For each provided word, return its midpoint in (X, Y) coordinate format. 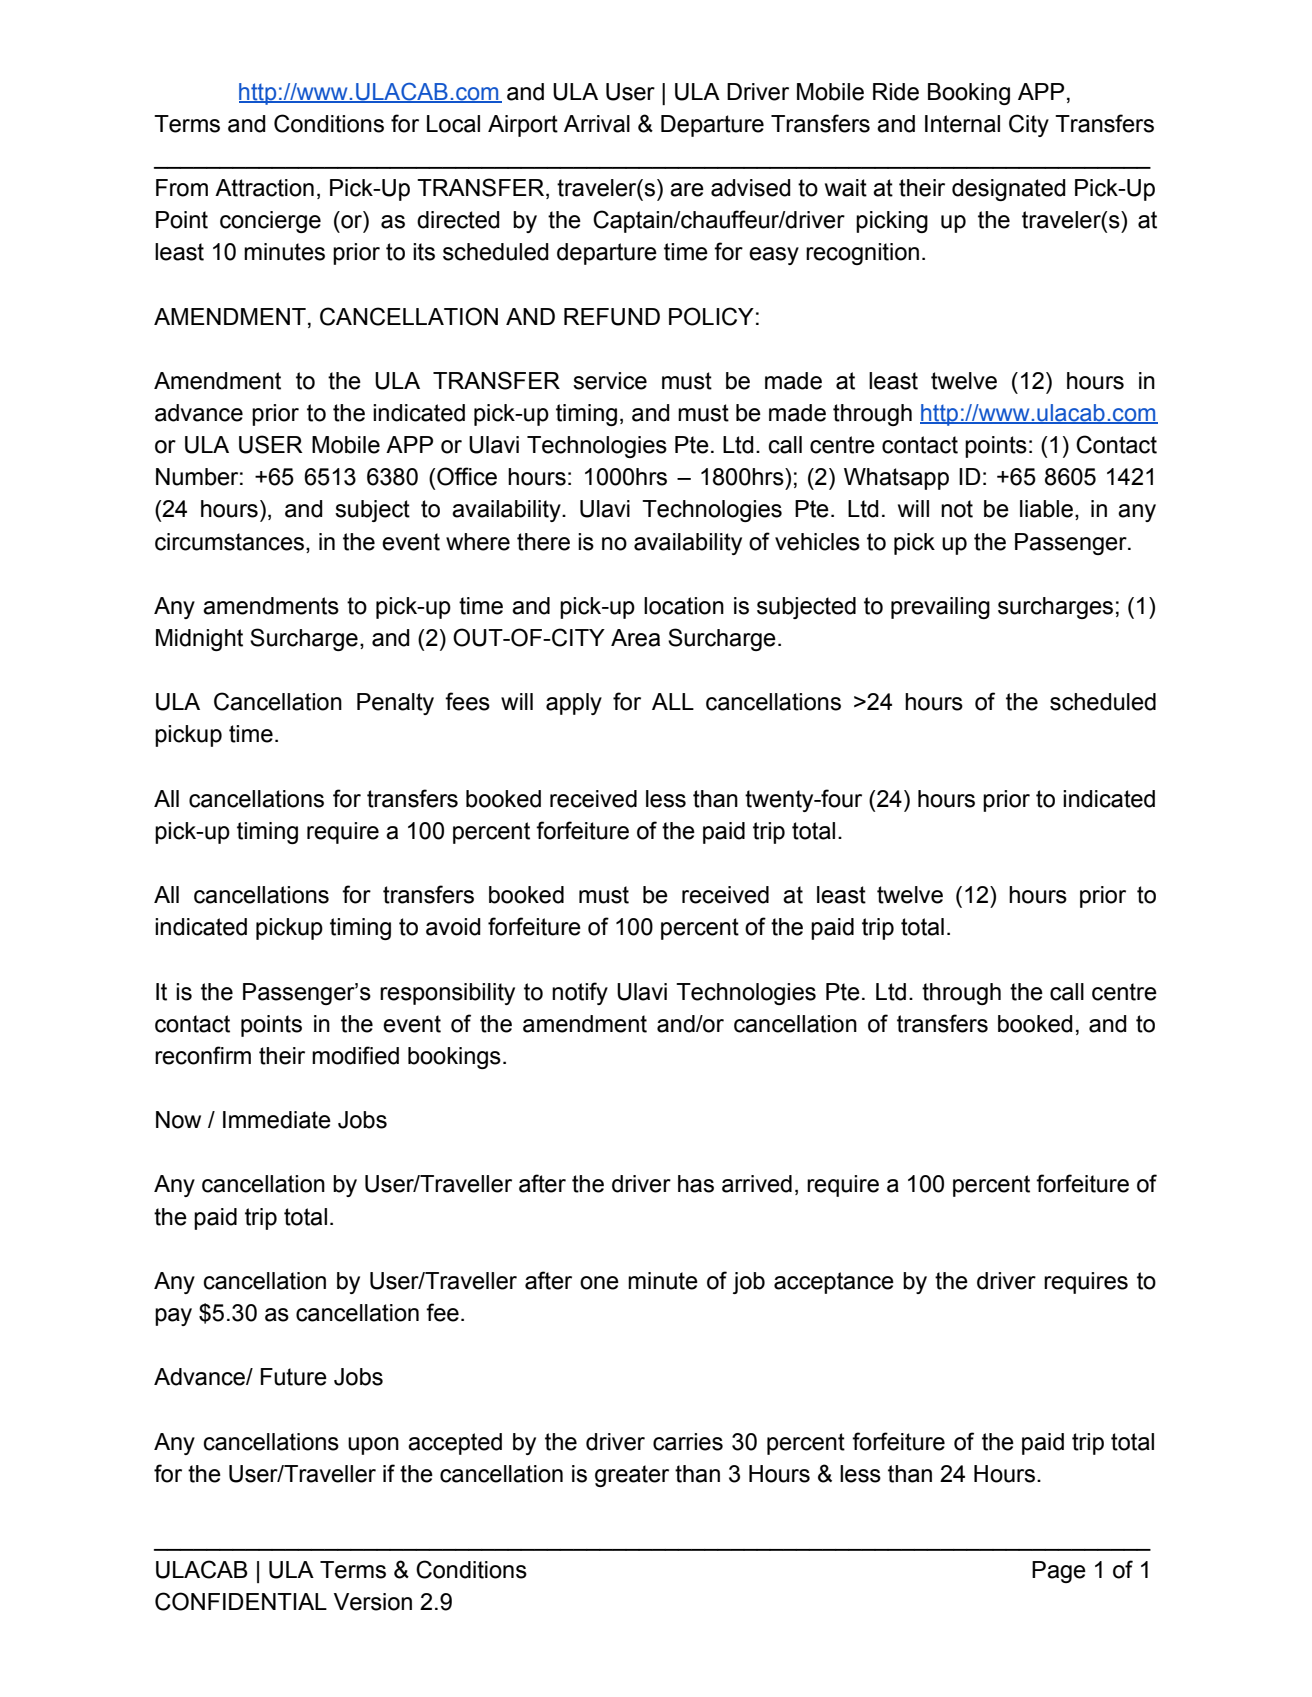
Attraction (264, 188)
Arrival (597, 124)
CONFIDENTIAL (241, 1601)
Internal (962, 124)
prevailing (940, 608)
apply (574, 704)
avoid (453, 927)
